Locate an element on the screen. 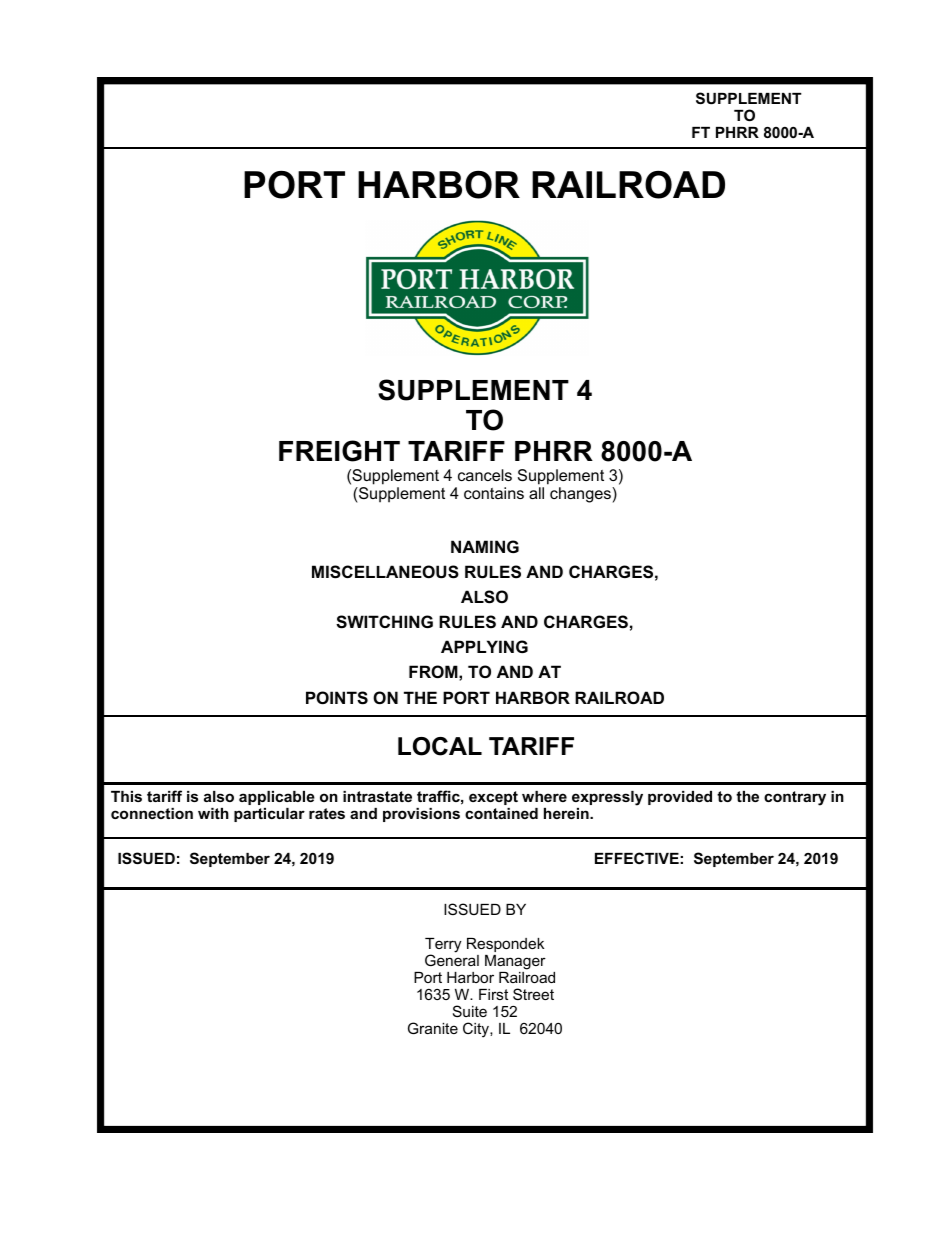 The height and width of the screenshot is (1233, 952). provided is located at coordinates (680, 798).
